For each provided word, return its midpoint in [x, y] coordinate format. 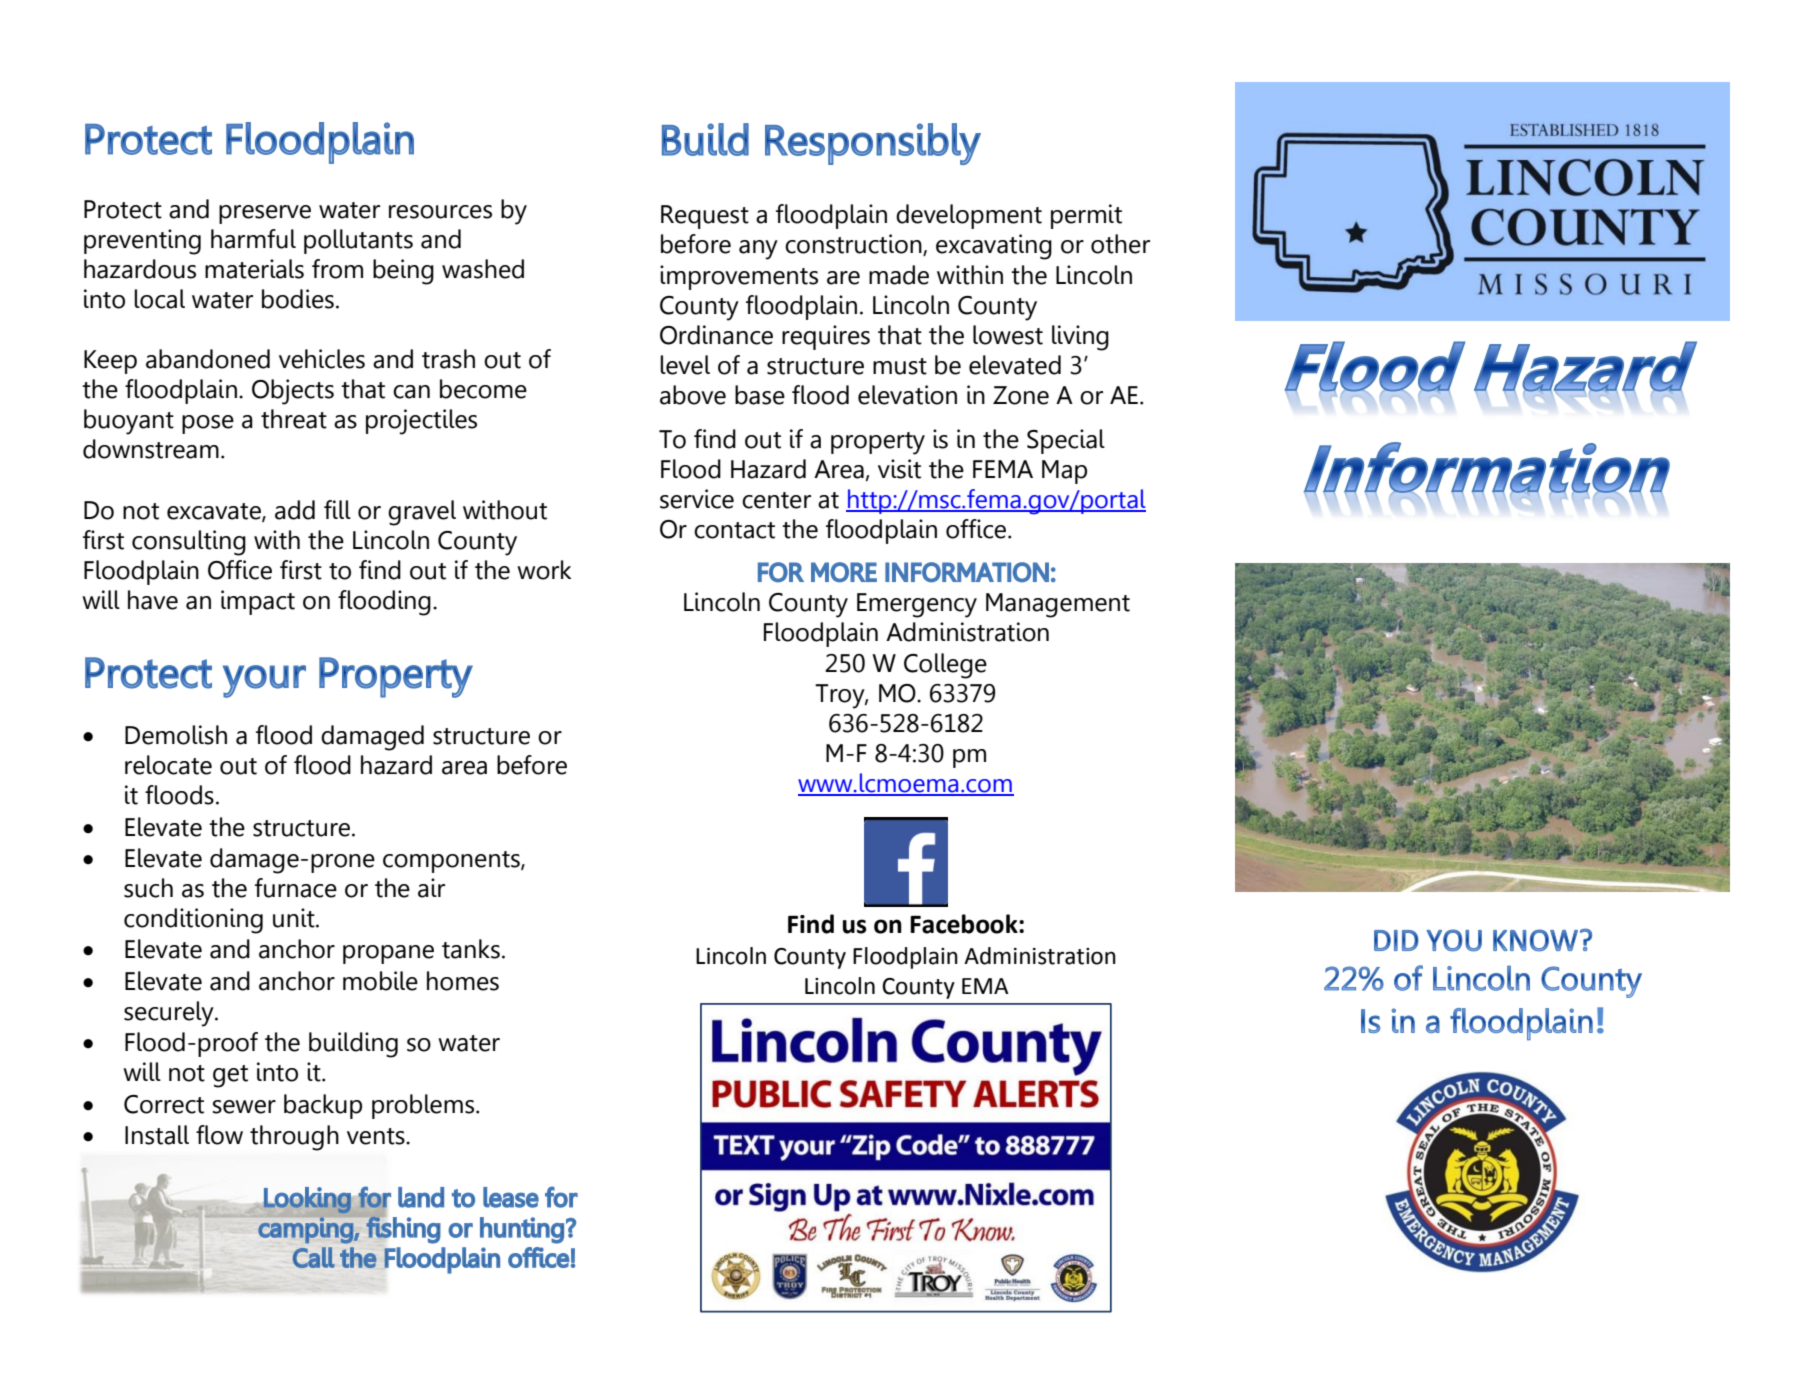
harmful [253, 239]
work [544, 570]
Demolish [176, 735]
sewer [244, 1107]
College [945, 666]
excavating [994, 247]
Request [705, 217]
